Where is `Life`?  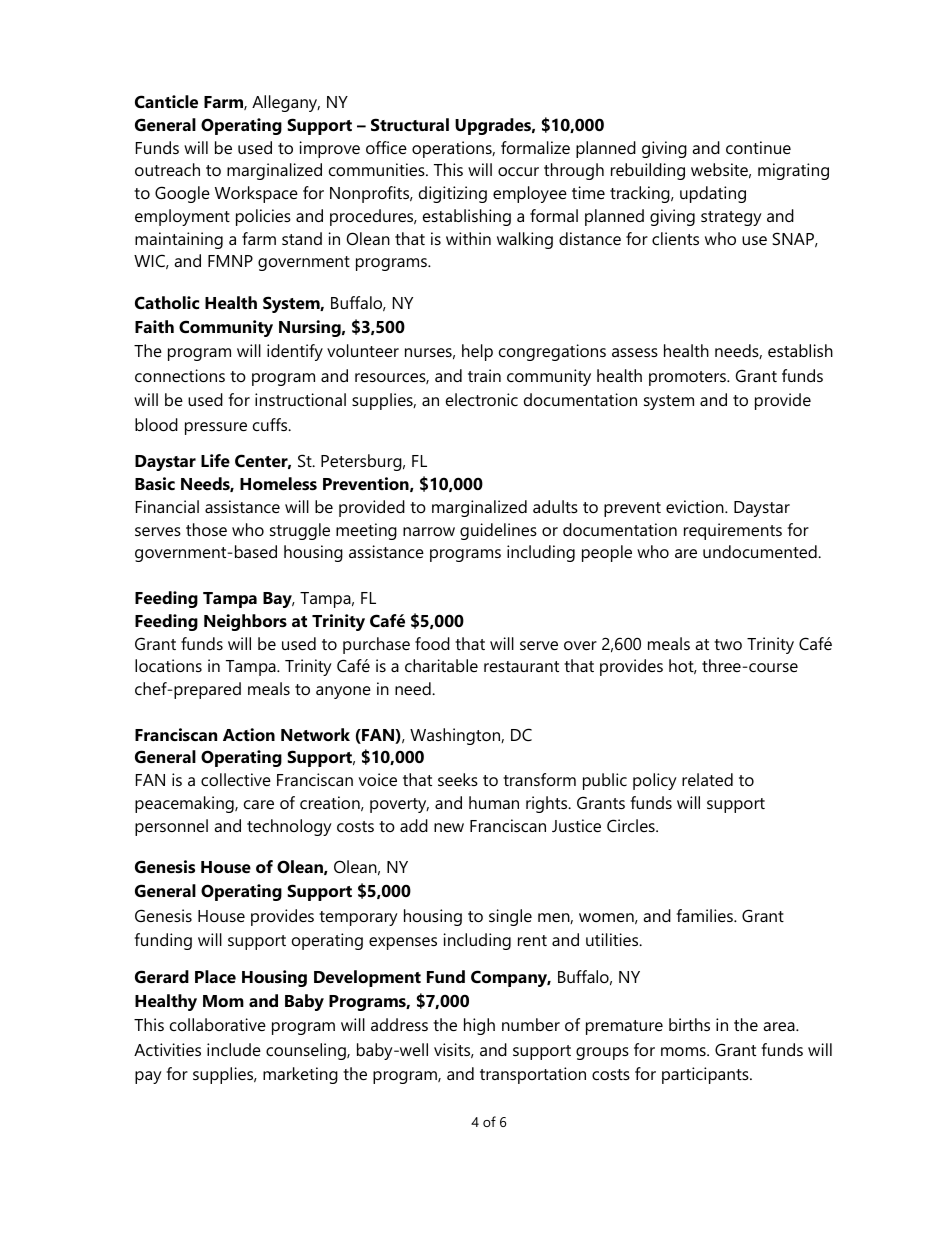 Life is located at coordinates (215, 460).
